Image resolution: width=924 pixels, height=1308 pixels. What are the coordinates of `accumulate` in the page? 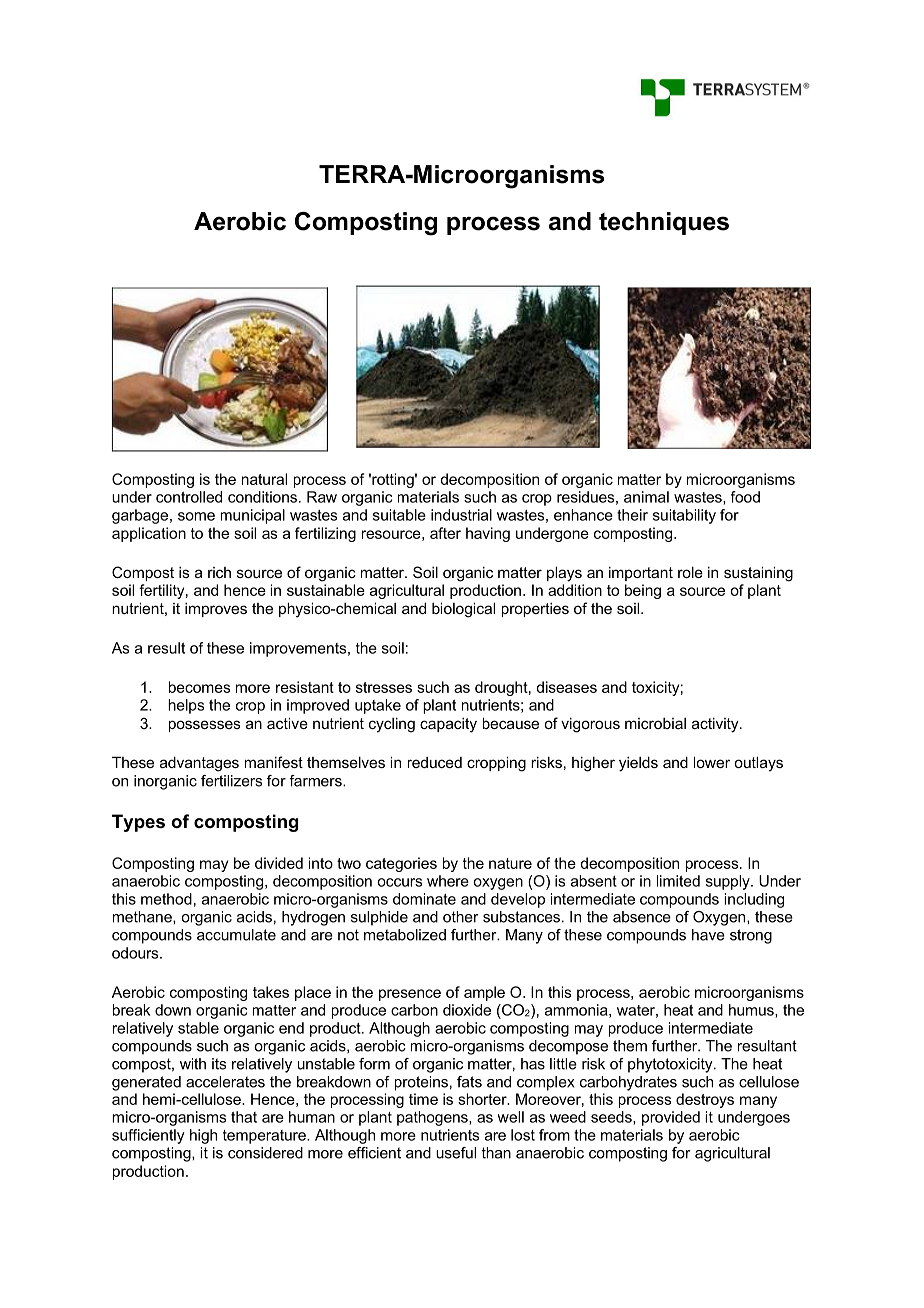 It's located at (236, 935).
